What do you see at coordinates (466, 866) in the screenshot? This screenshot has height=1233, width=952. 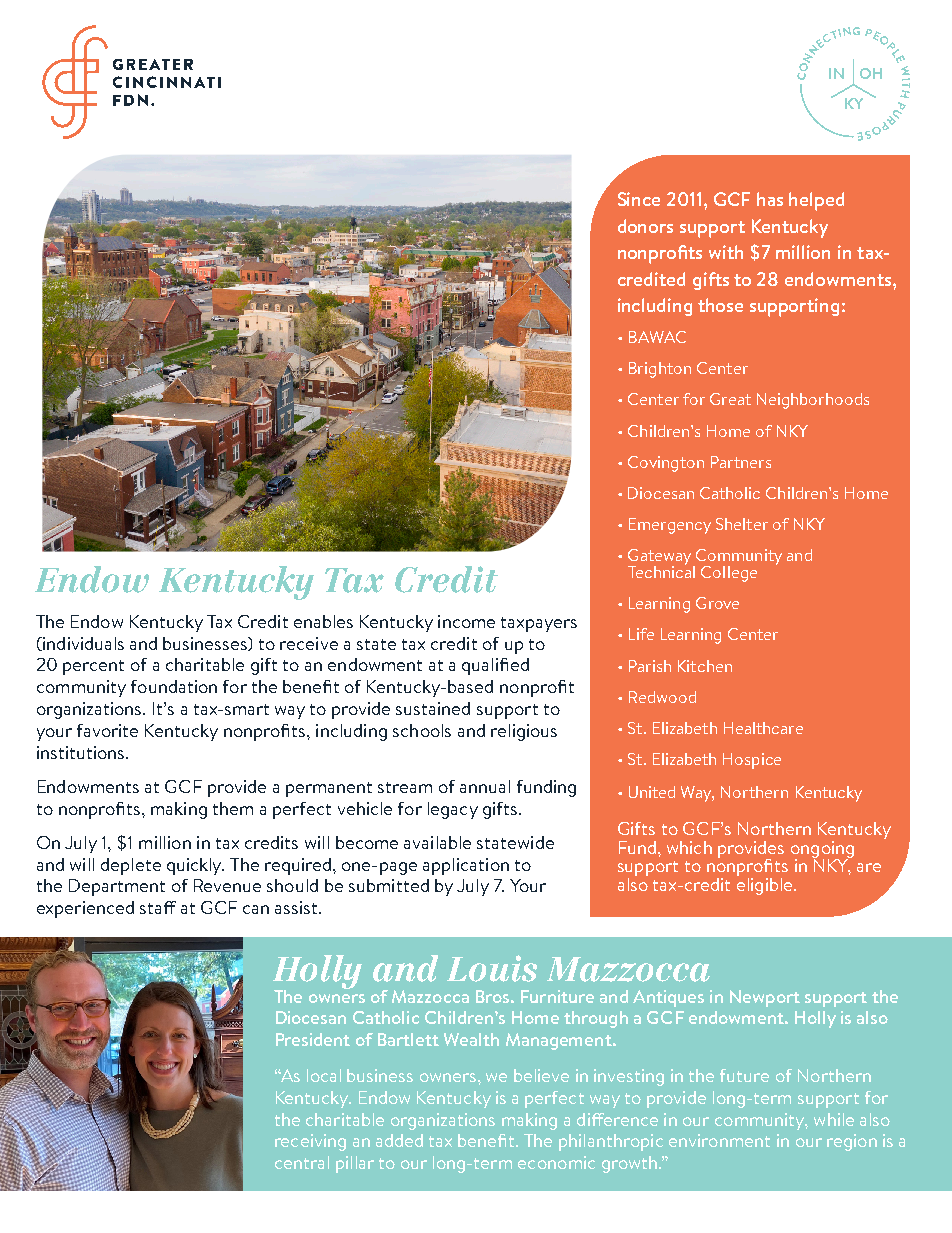 I see `application` at bounding box center [466, 866].
